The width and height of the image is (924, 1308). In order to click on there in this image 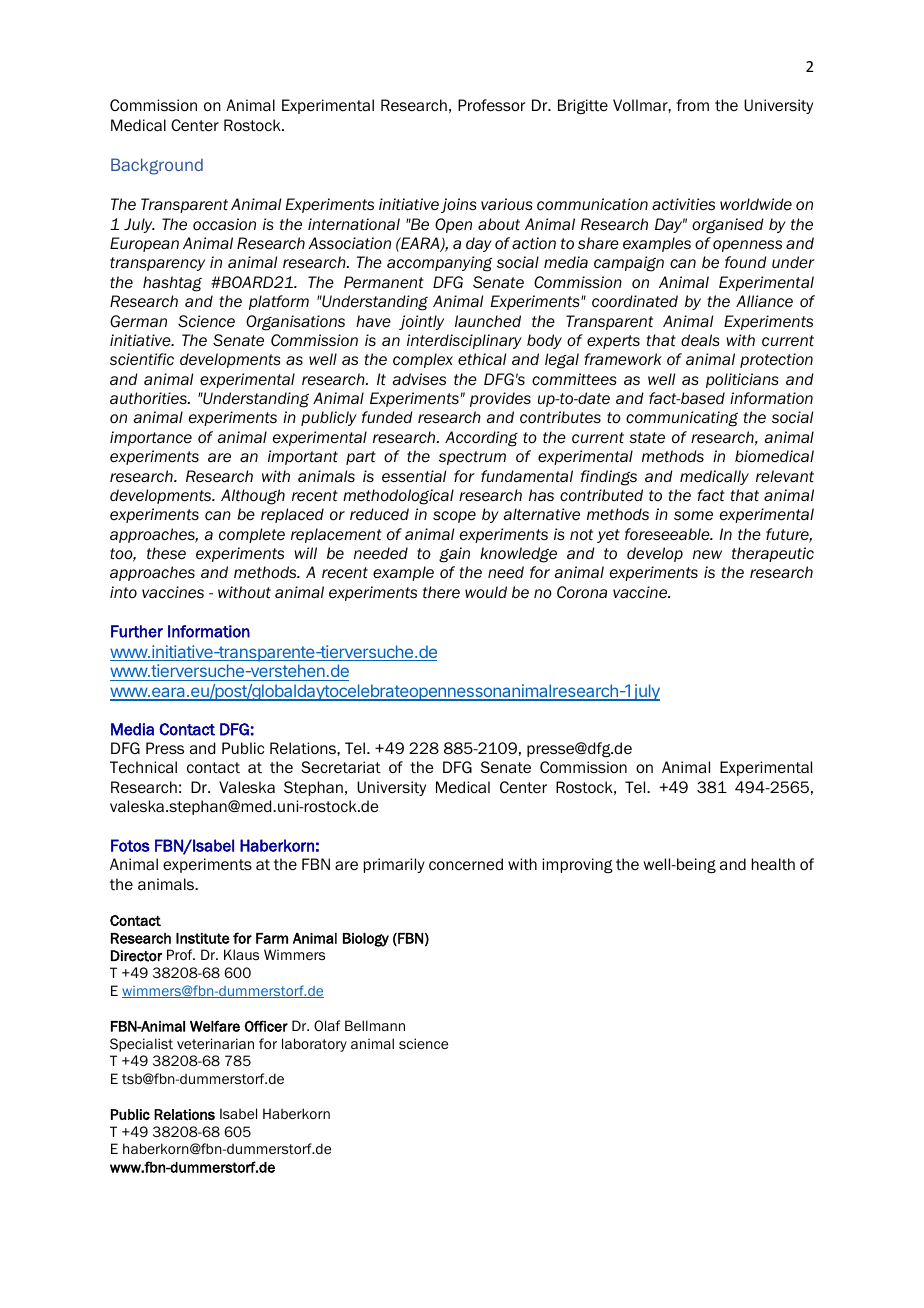, I will do `click(441, 592)`.
